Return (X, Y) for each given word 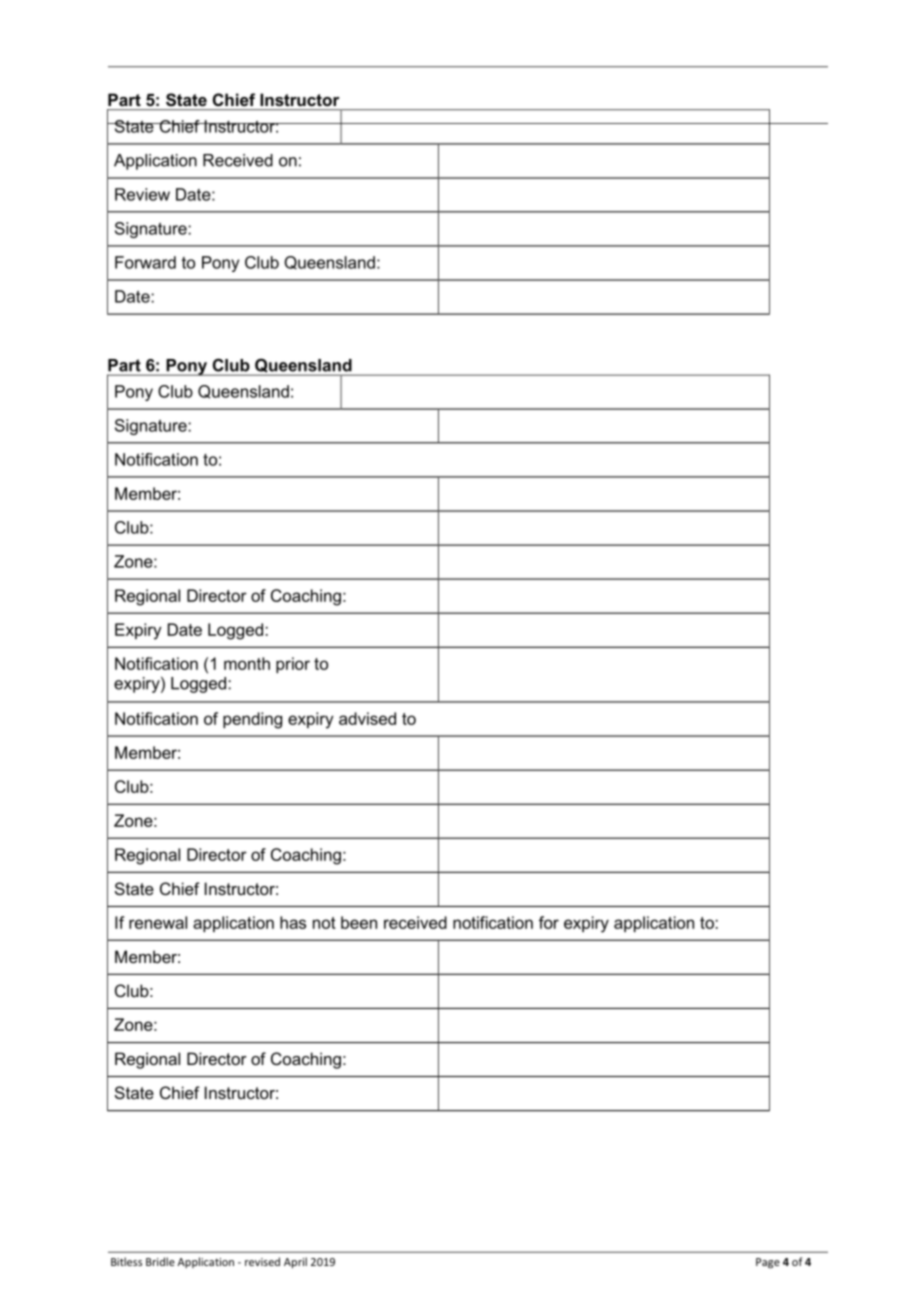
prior (293, 665)
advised (367, 718)
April (295, 1262)
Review (142, 194)
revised (262, 1261)
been (359, 922)
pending (252, 720)
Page (768, 1263)
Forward (145, 262)
